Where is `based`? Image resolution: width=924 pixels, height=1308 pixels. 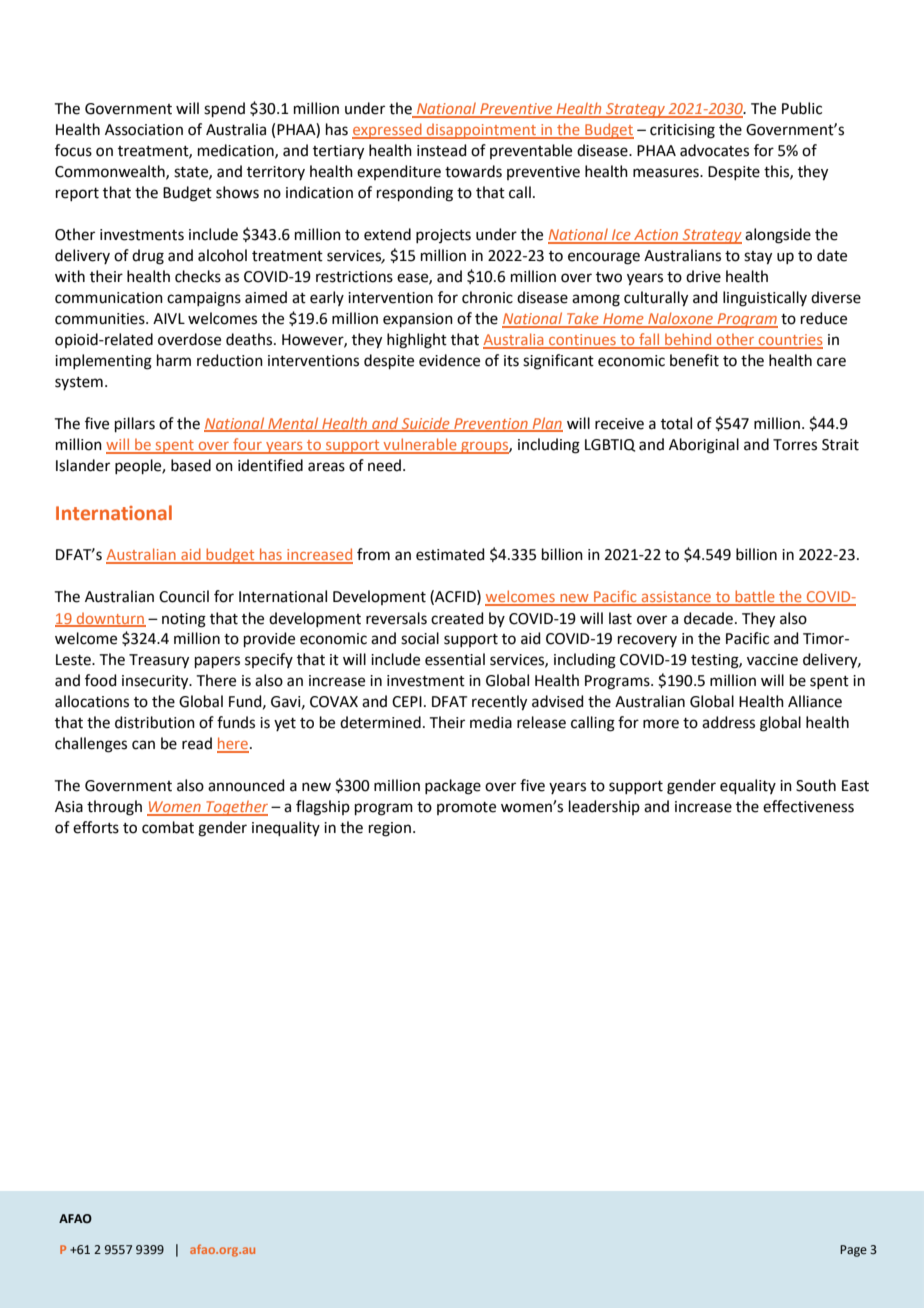
based is located at coordinates (191, 465).
